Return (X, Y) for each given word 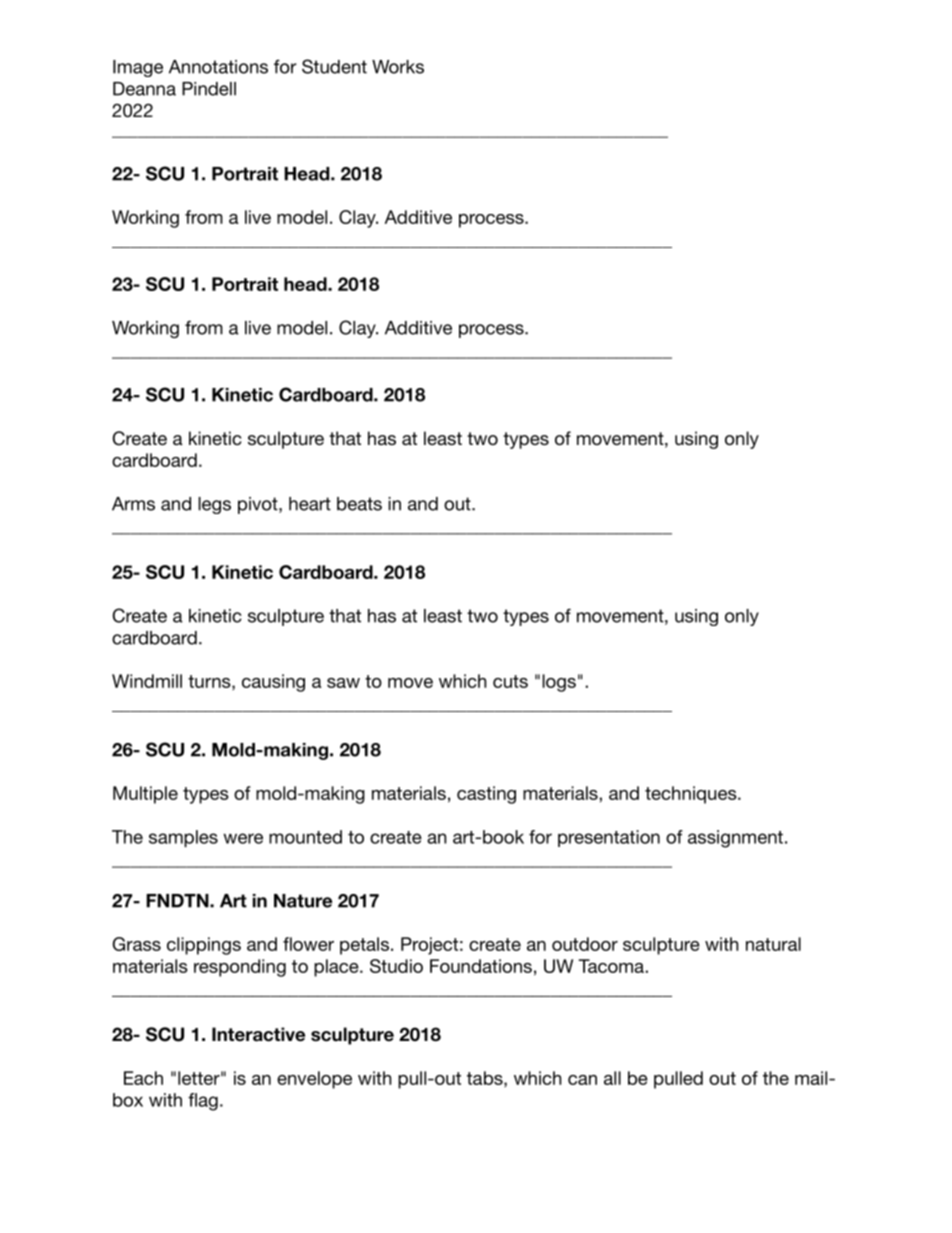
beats (359, 504)
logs (559, 683)
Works (398, 67)
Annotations (218, 67)
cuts (510, 681)
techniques (692, 795)
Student (334, 66)
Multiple (145, 795)
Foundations (481, 966)
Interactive (258, 1034)
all (612, 1078)
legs (214, 505)
